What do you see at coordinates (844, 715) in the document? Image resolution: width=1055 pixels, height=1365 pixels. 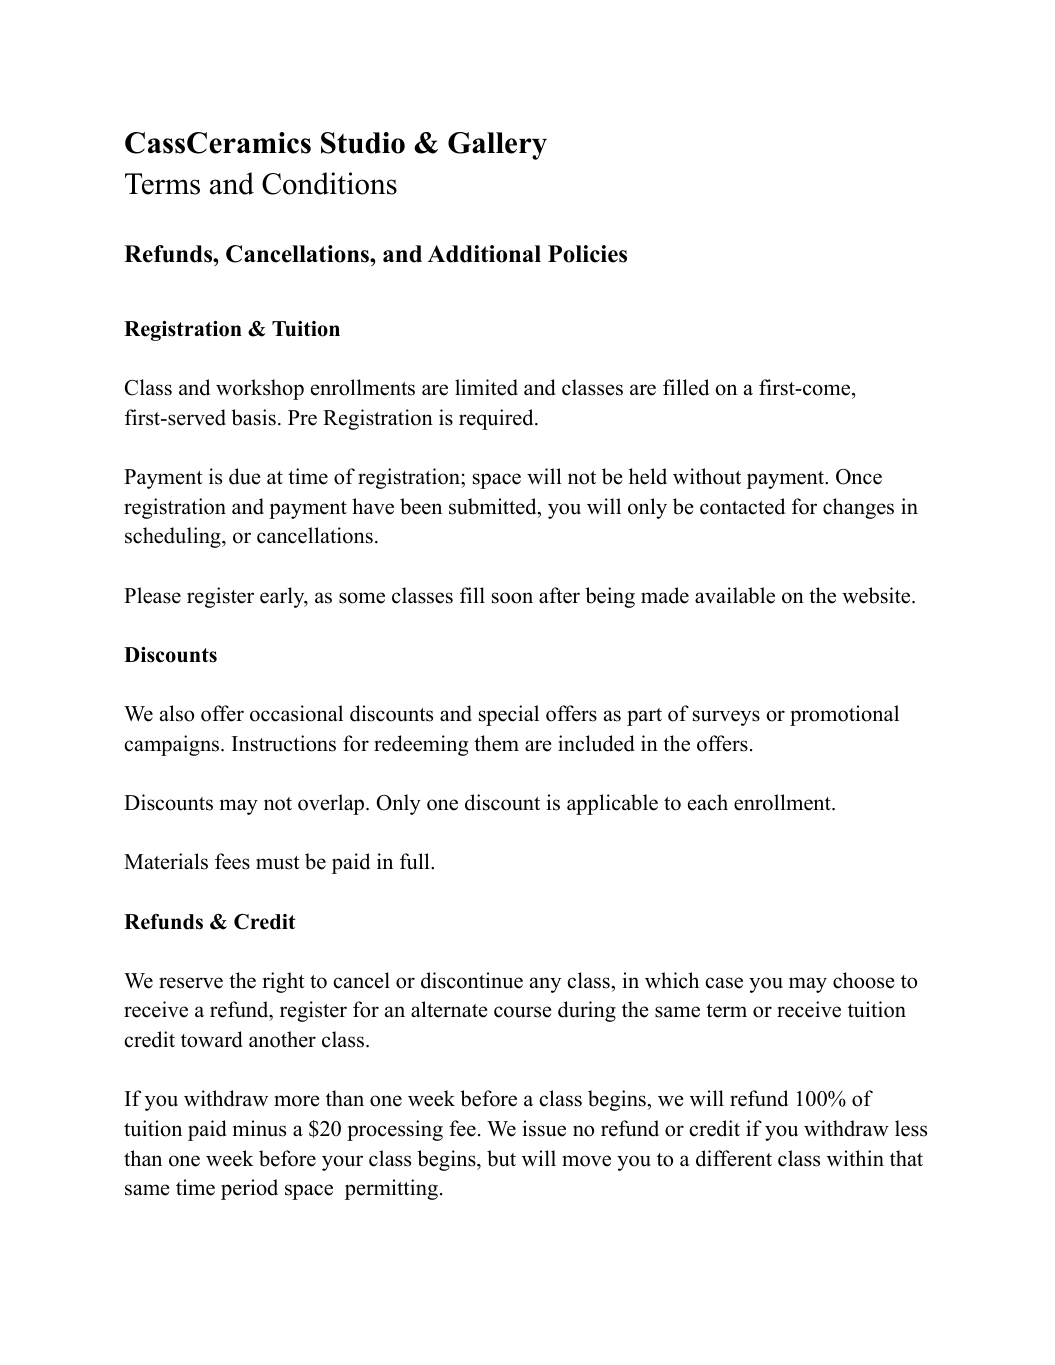 I see `promotional` at bounding box center [844, 715].
